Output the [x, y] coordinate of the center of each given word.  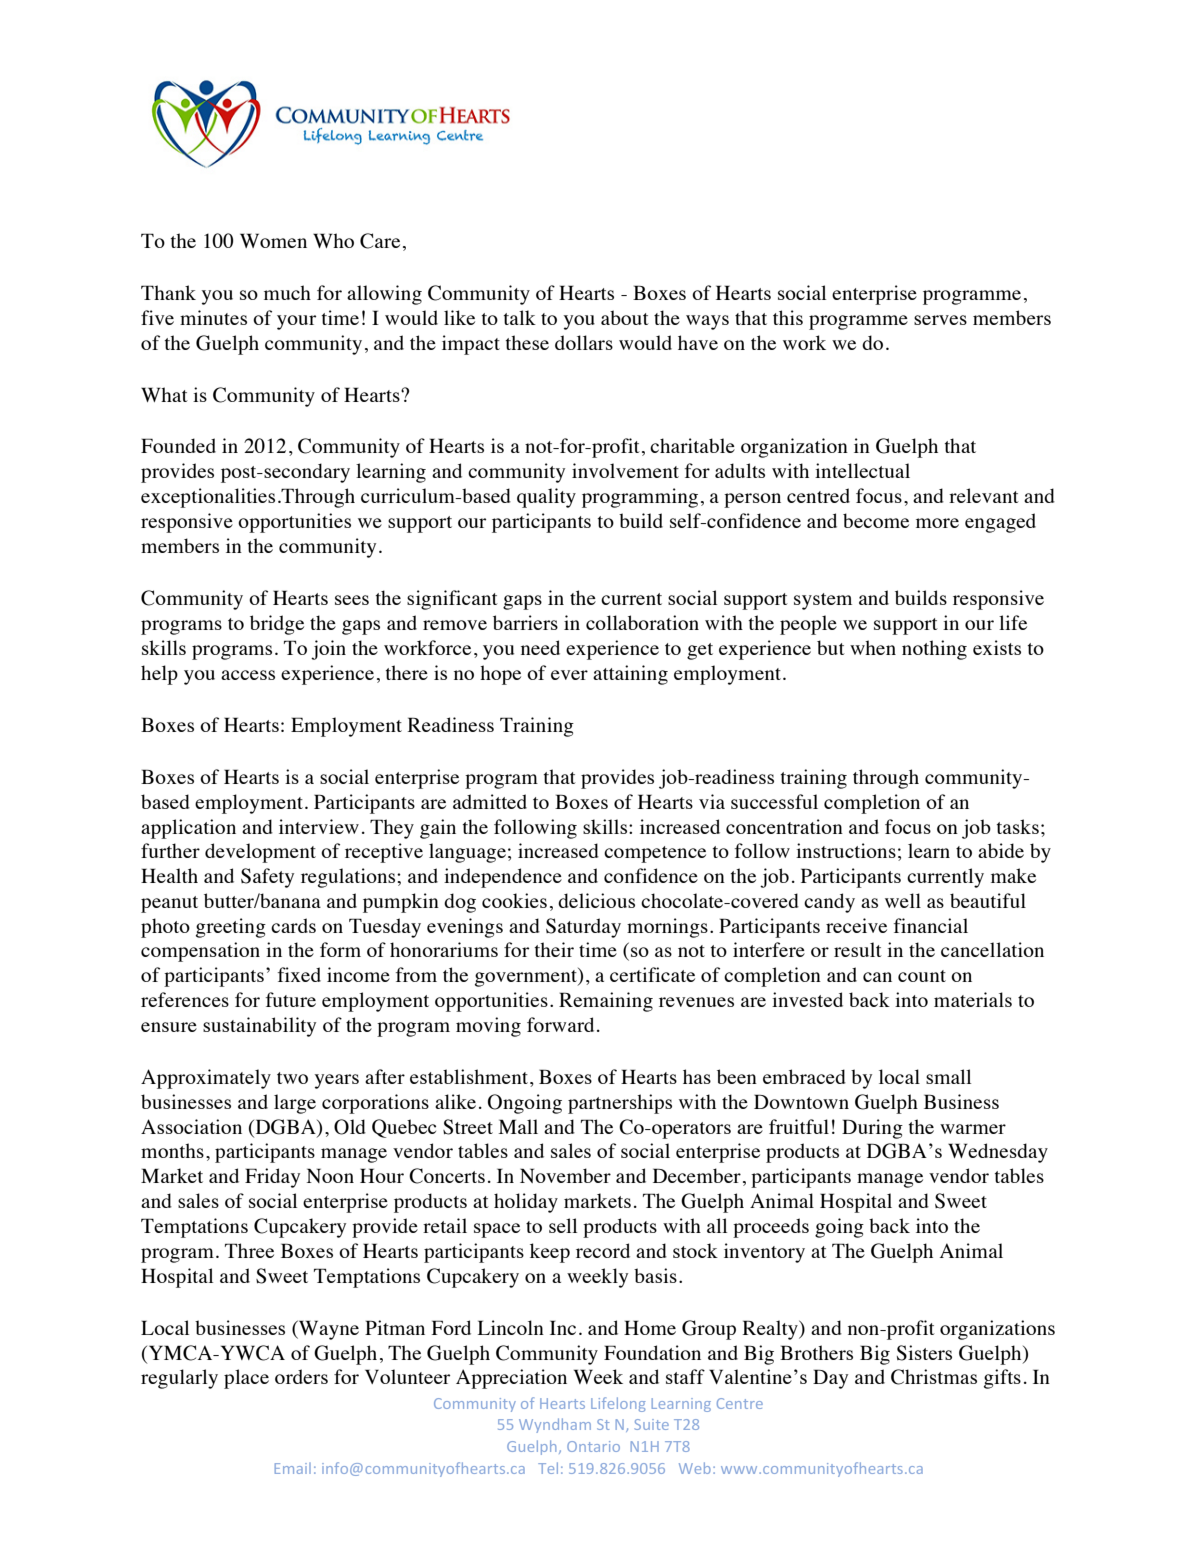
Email [293, 1468]
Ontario [593, 1446]
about [625, 317]
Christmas [934, 1377]
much [287, 292]
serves [940, 320]
